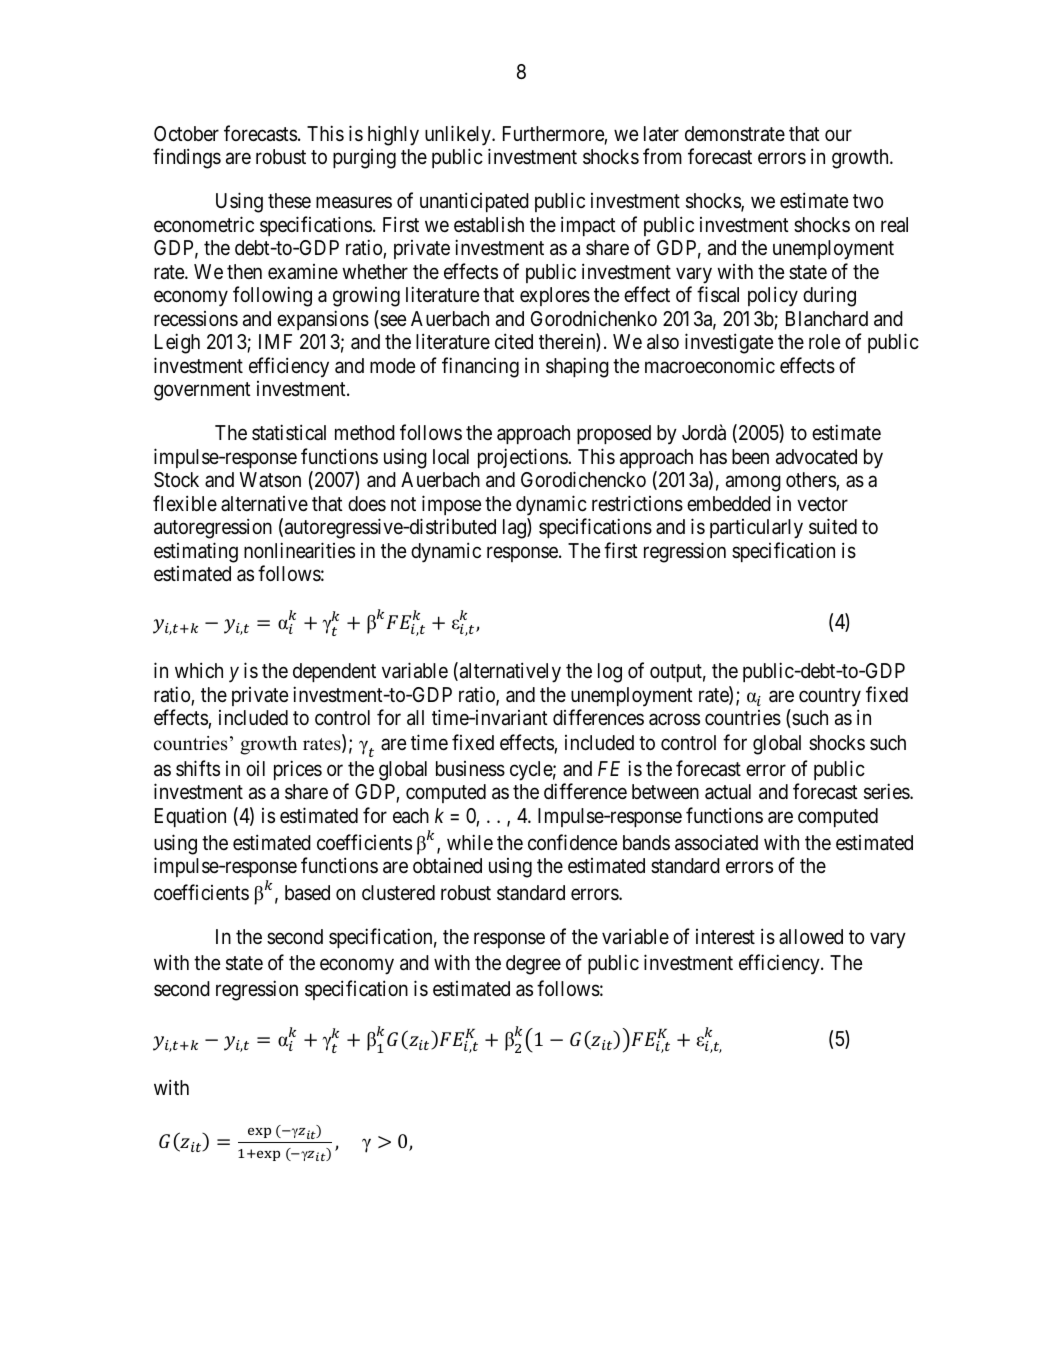  Describe the element at coordinates (838, 135) in the screenshot. I see `our` at that location.
